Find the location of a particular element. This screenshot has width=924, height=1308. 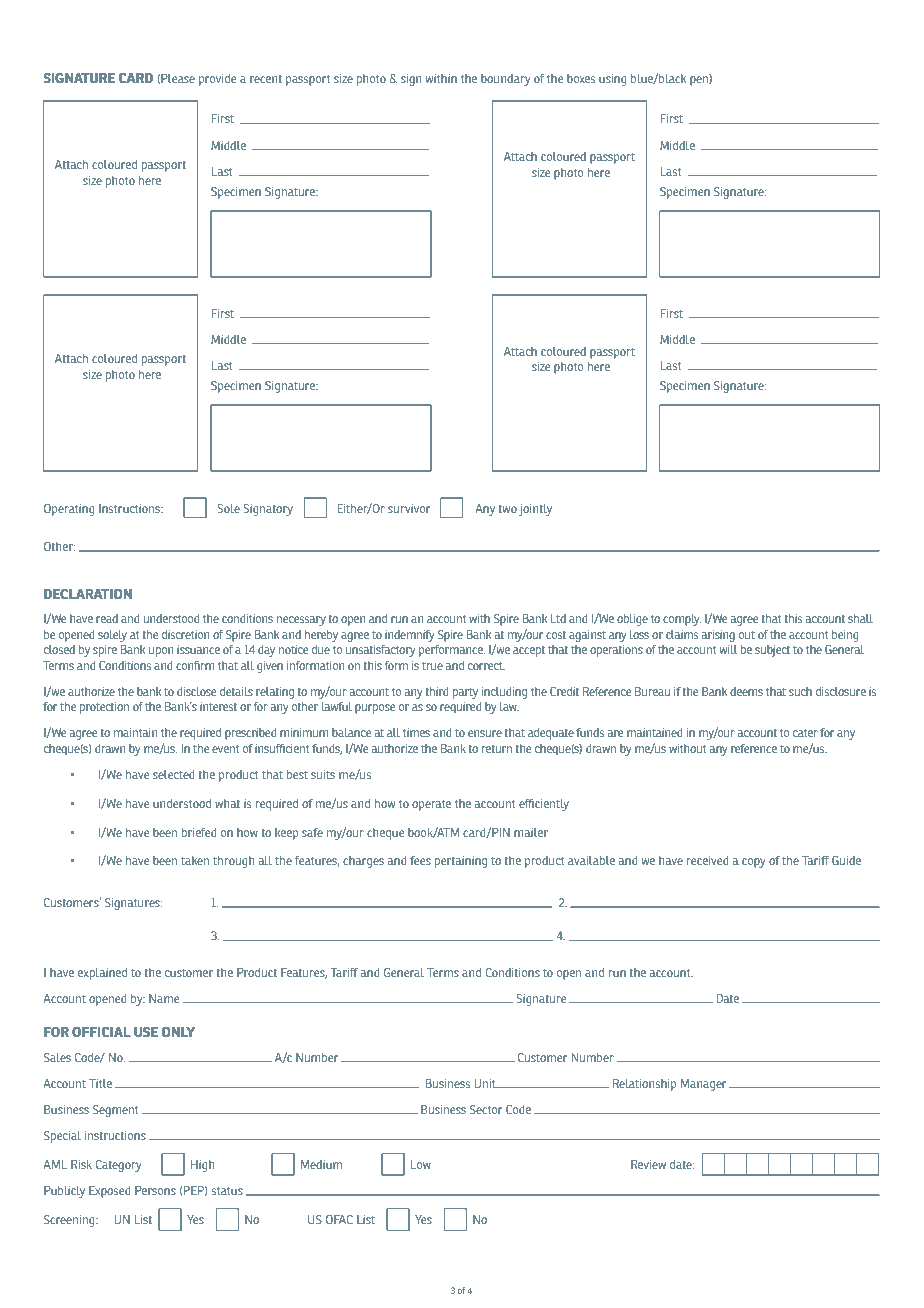

selected is located at coordinates (174, 774).
